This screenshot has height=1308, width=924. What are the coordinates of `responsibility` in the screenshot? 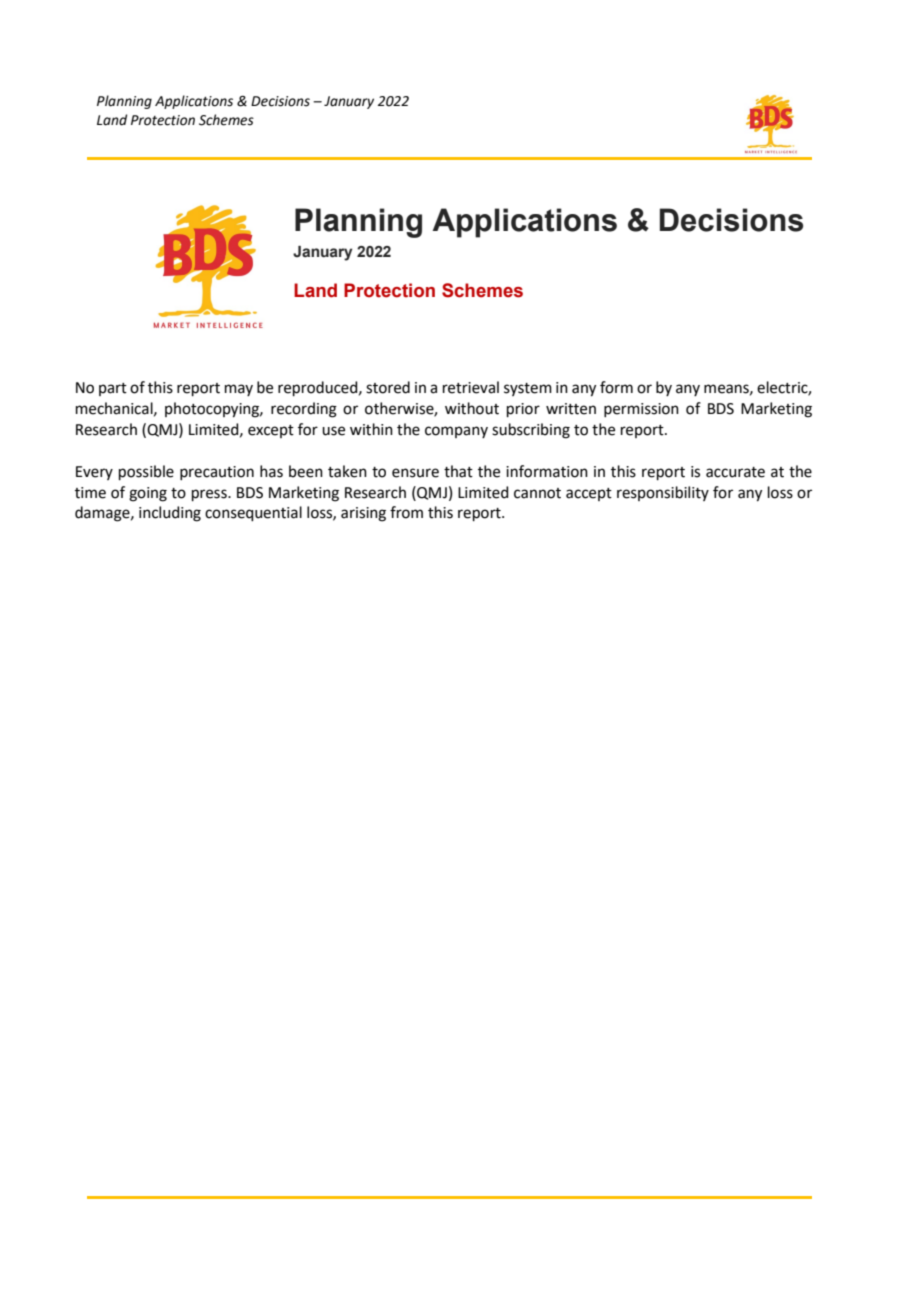 It's located at (663, 493).
